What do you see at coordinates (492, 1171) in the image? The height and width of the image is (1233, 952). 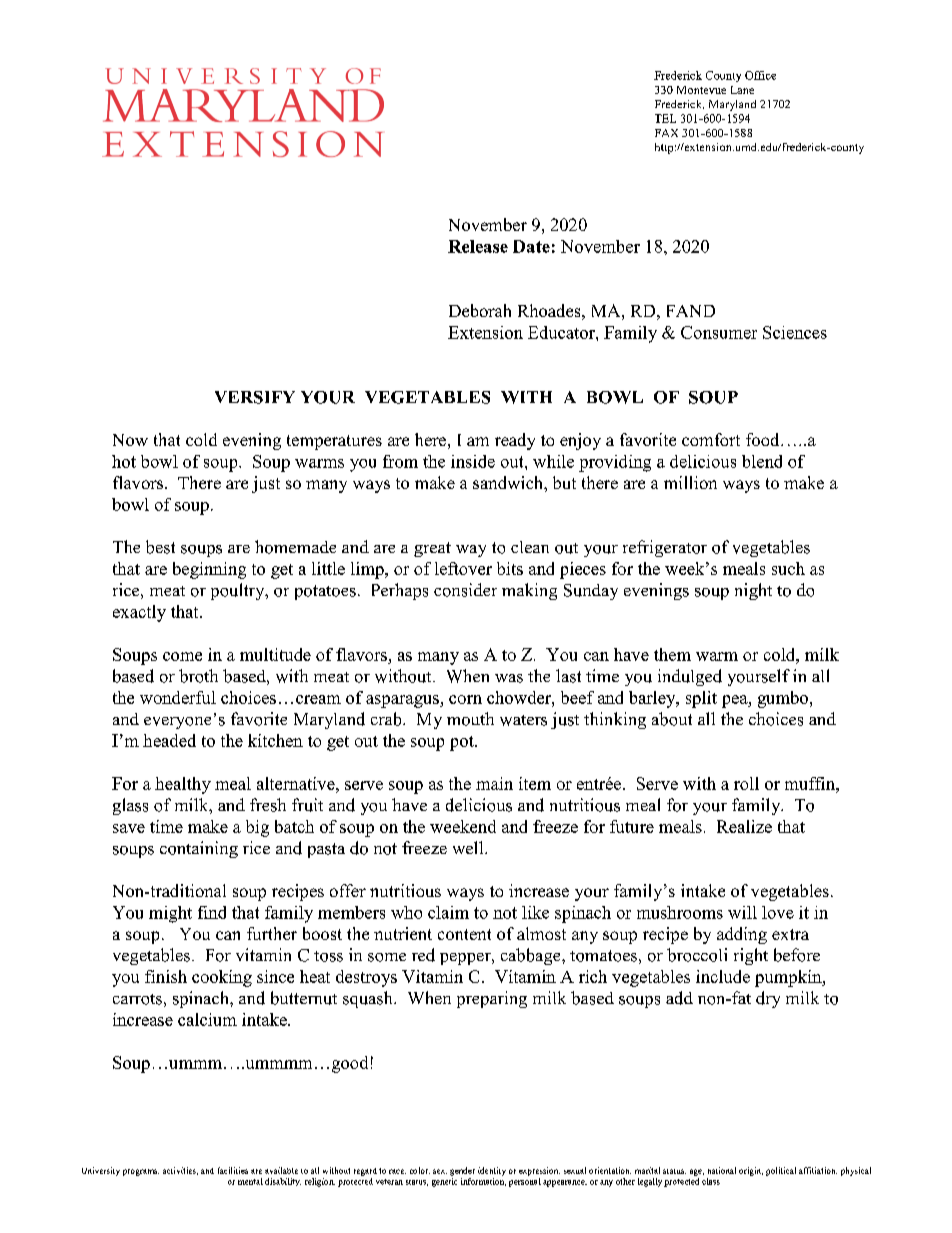 I see `identity` at bounding box center [492, 1171].
